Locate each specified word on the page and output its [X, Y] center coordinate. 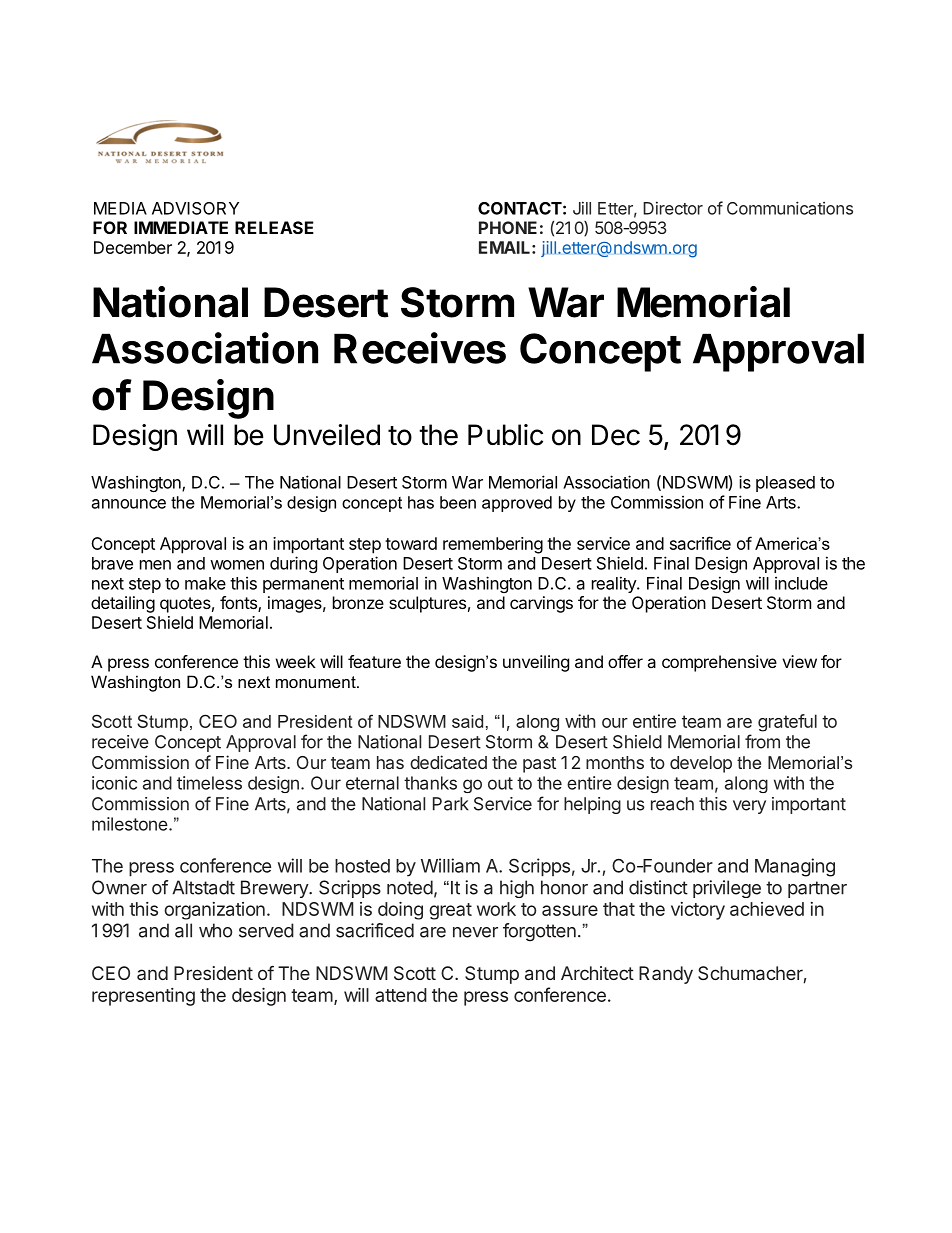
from [762, 741]
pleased [785, 484]
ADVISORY [195, 208]
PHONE [508, 227]
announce [129, 504]
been [458, 502]
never [475, 932]
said [467, 721]
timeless [209, 783]
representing [143, 997]
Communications [790, 208]
